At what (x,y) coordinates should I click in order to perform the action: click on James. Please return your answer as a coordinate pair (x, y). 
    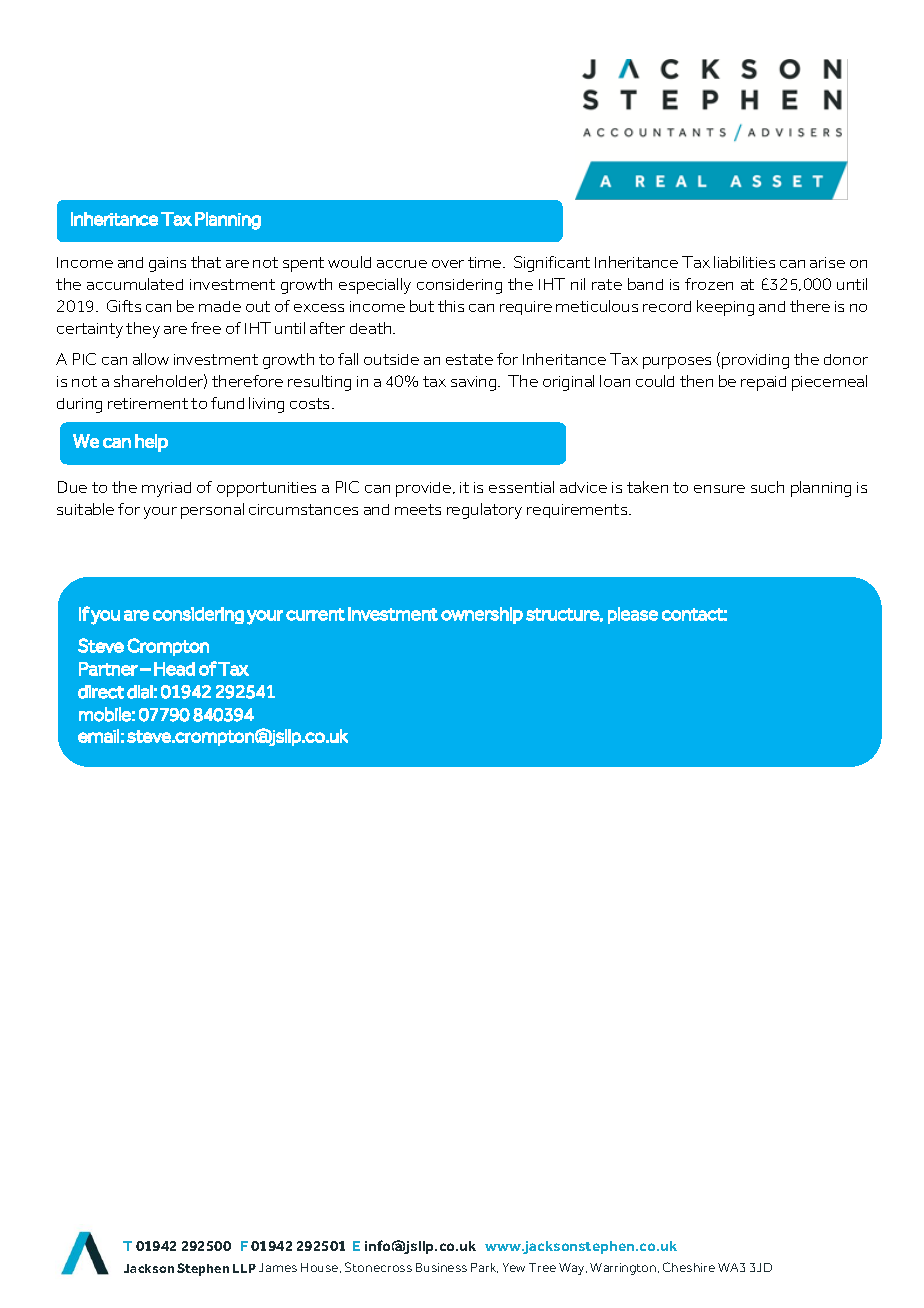
    Looking at the image, I should click on (278, 1267).
